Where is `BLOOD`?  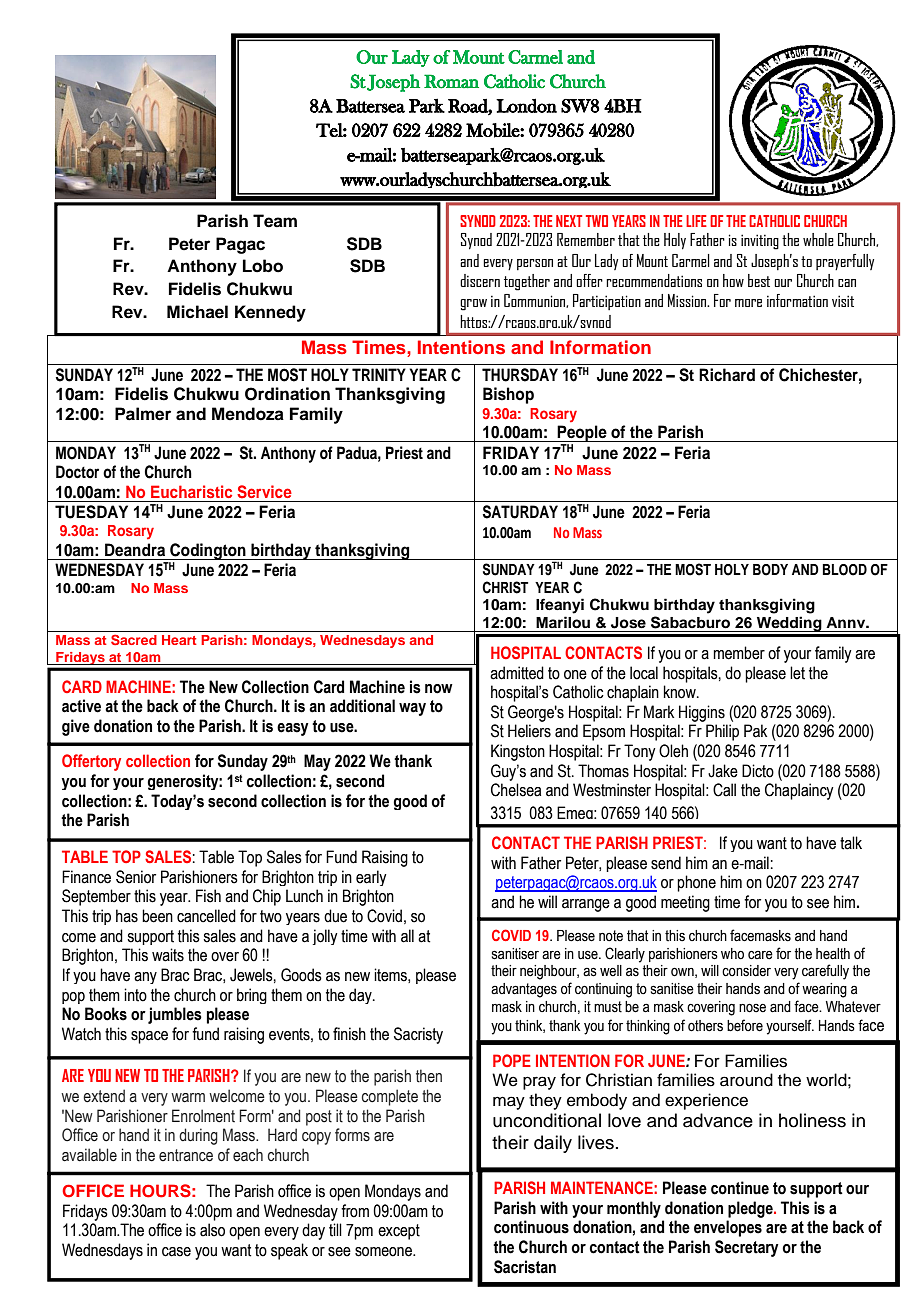 BLOOD is located at coordinates (845, 570).
